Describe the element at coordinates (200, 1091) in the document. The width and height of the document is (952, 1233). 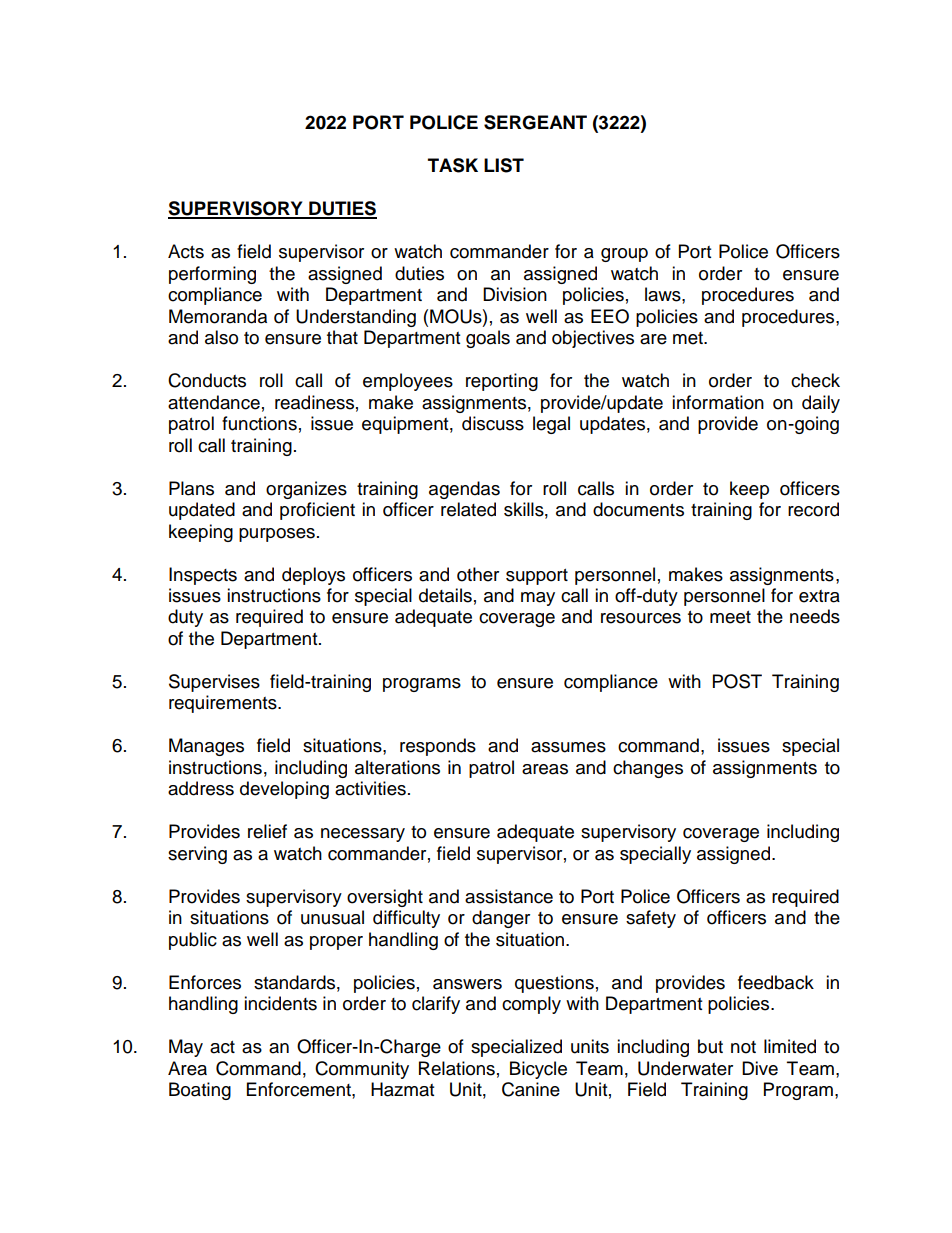
I see `Boating` at that location.
